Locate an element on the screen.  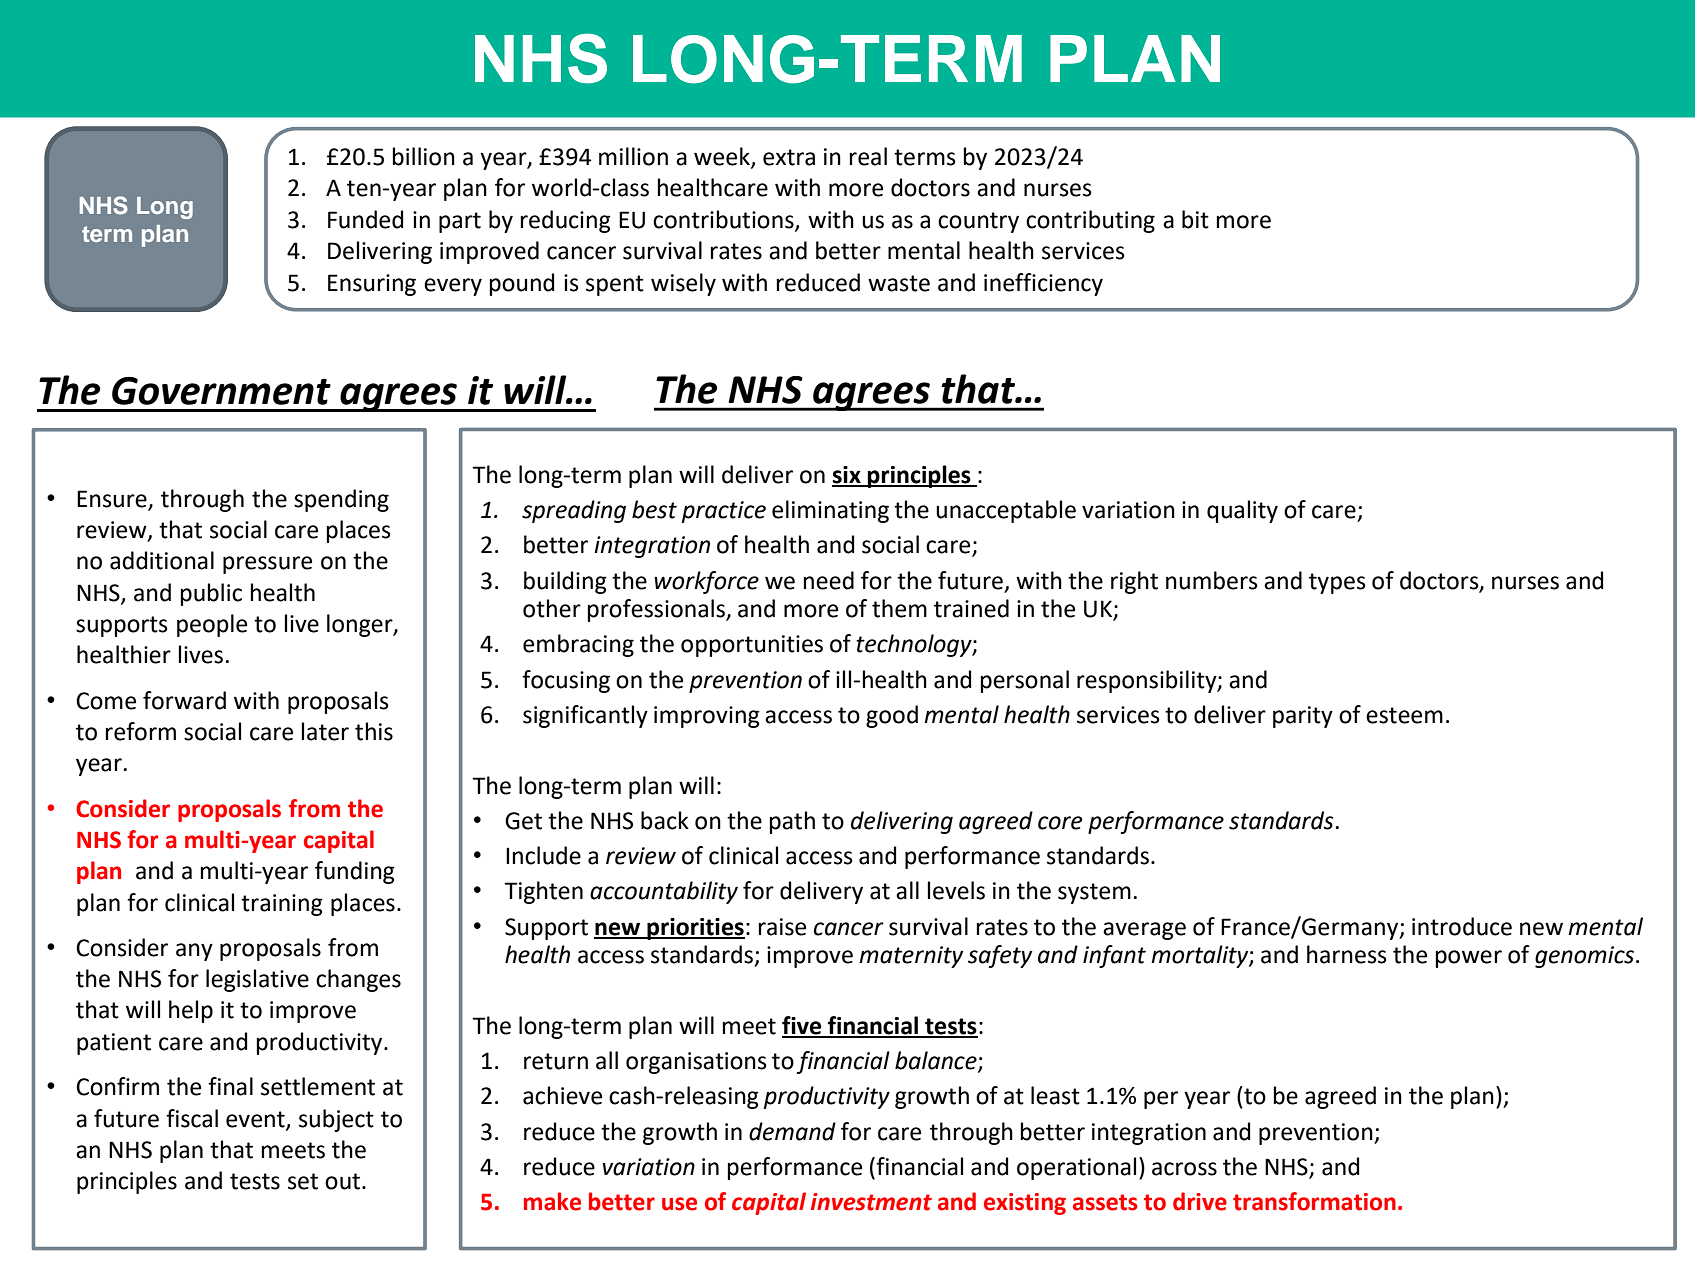
Funded is located at coordinates (365, 219).
